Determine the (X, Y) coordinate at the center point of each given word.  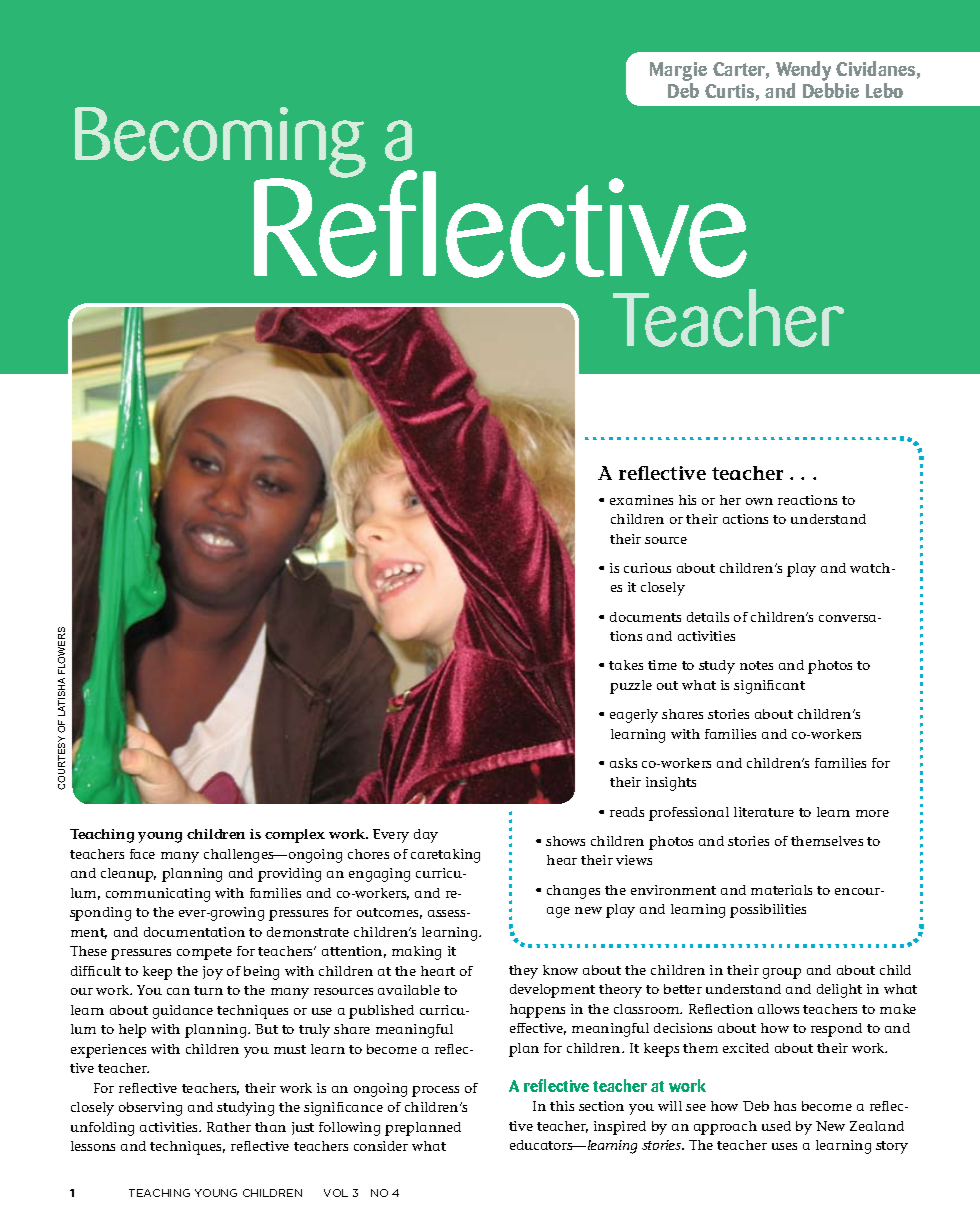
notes (756, 665)
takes (626, 665)
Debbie (831, 90)
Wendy (803, 71)
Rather (229, 1127)
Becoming (220, 143)
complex (295, 836)
